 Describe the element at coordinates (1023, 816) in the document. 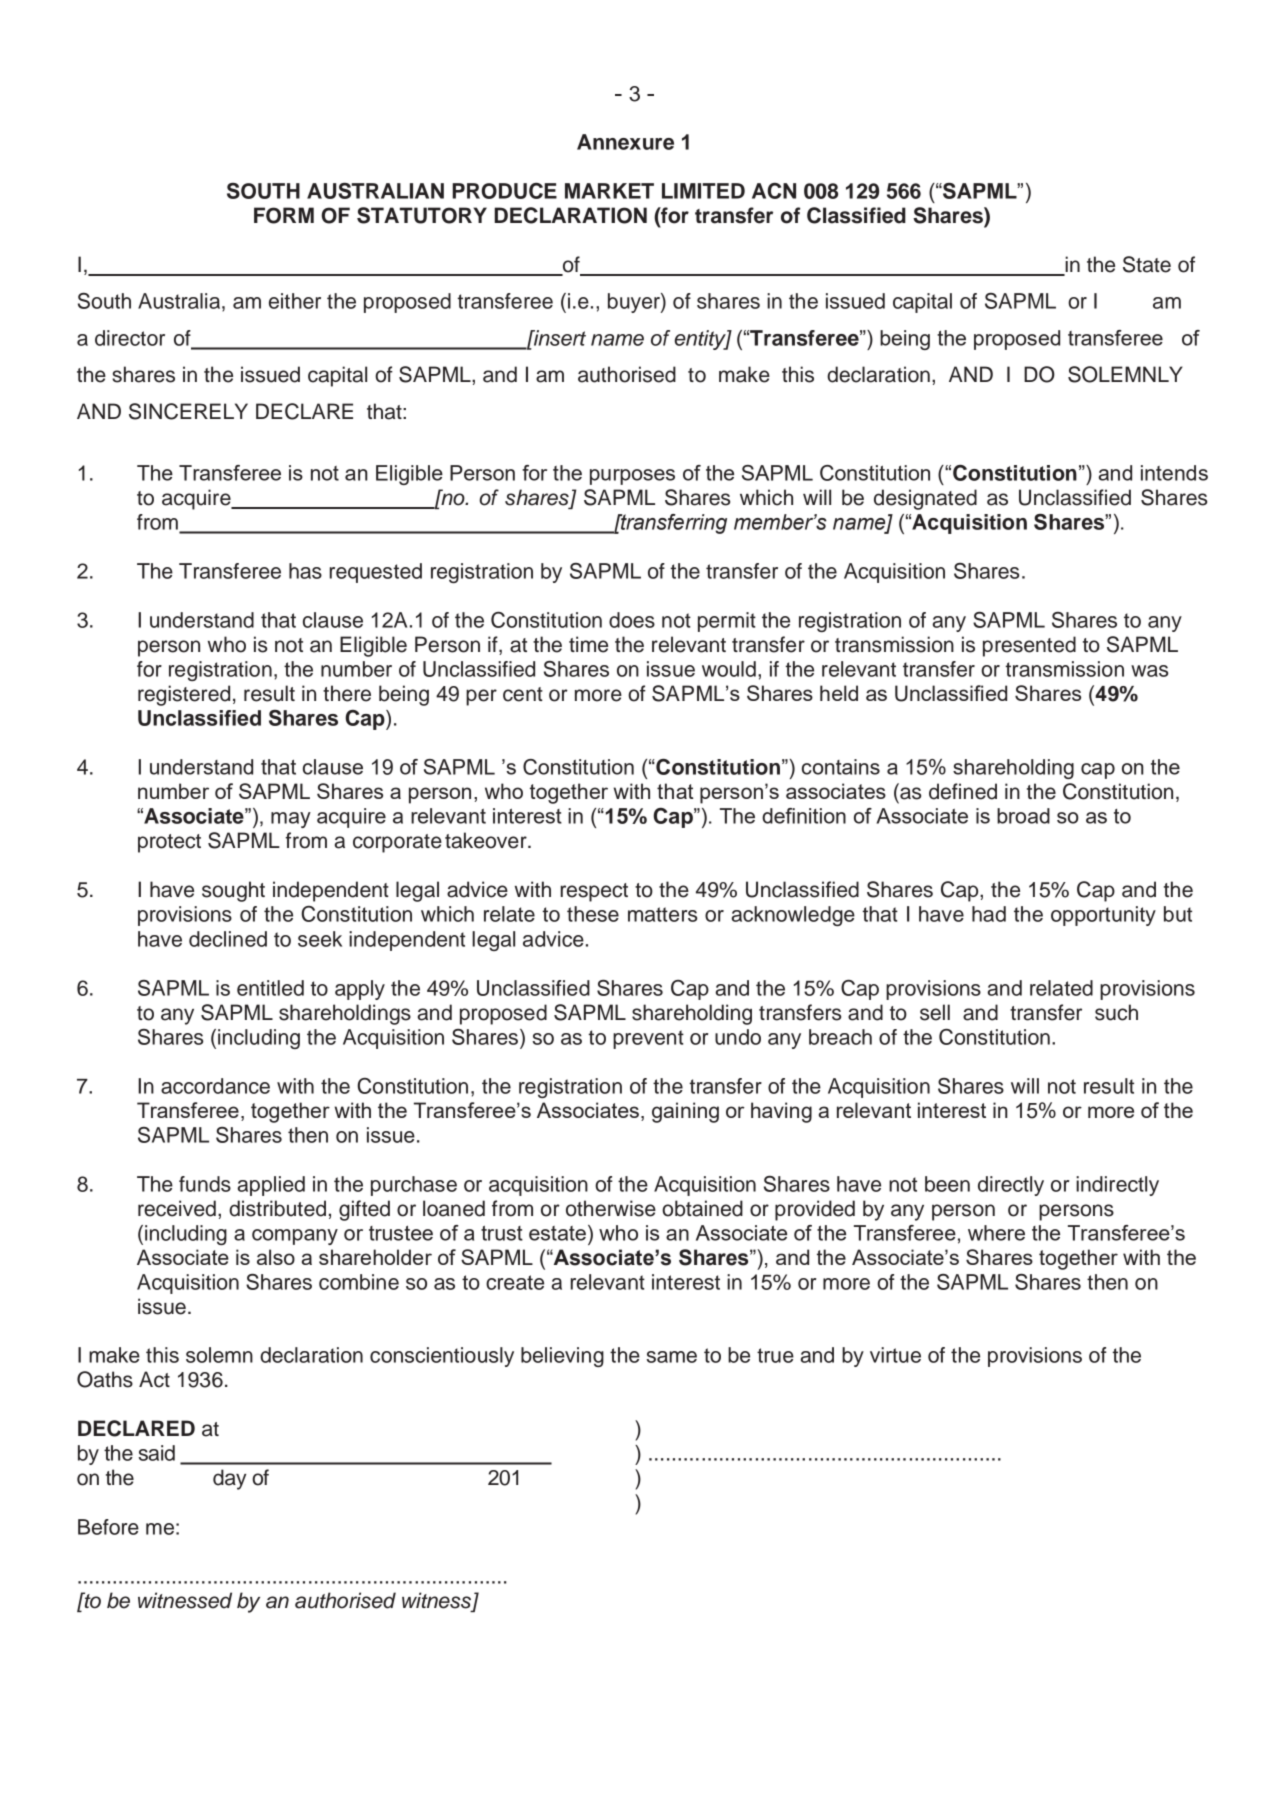

I see `broad` at that location.
